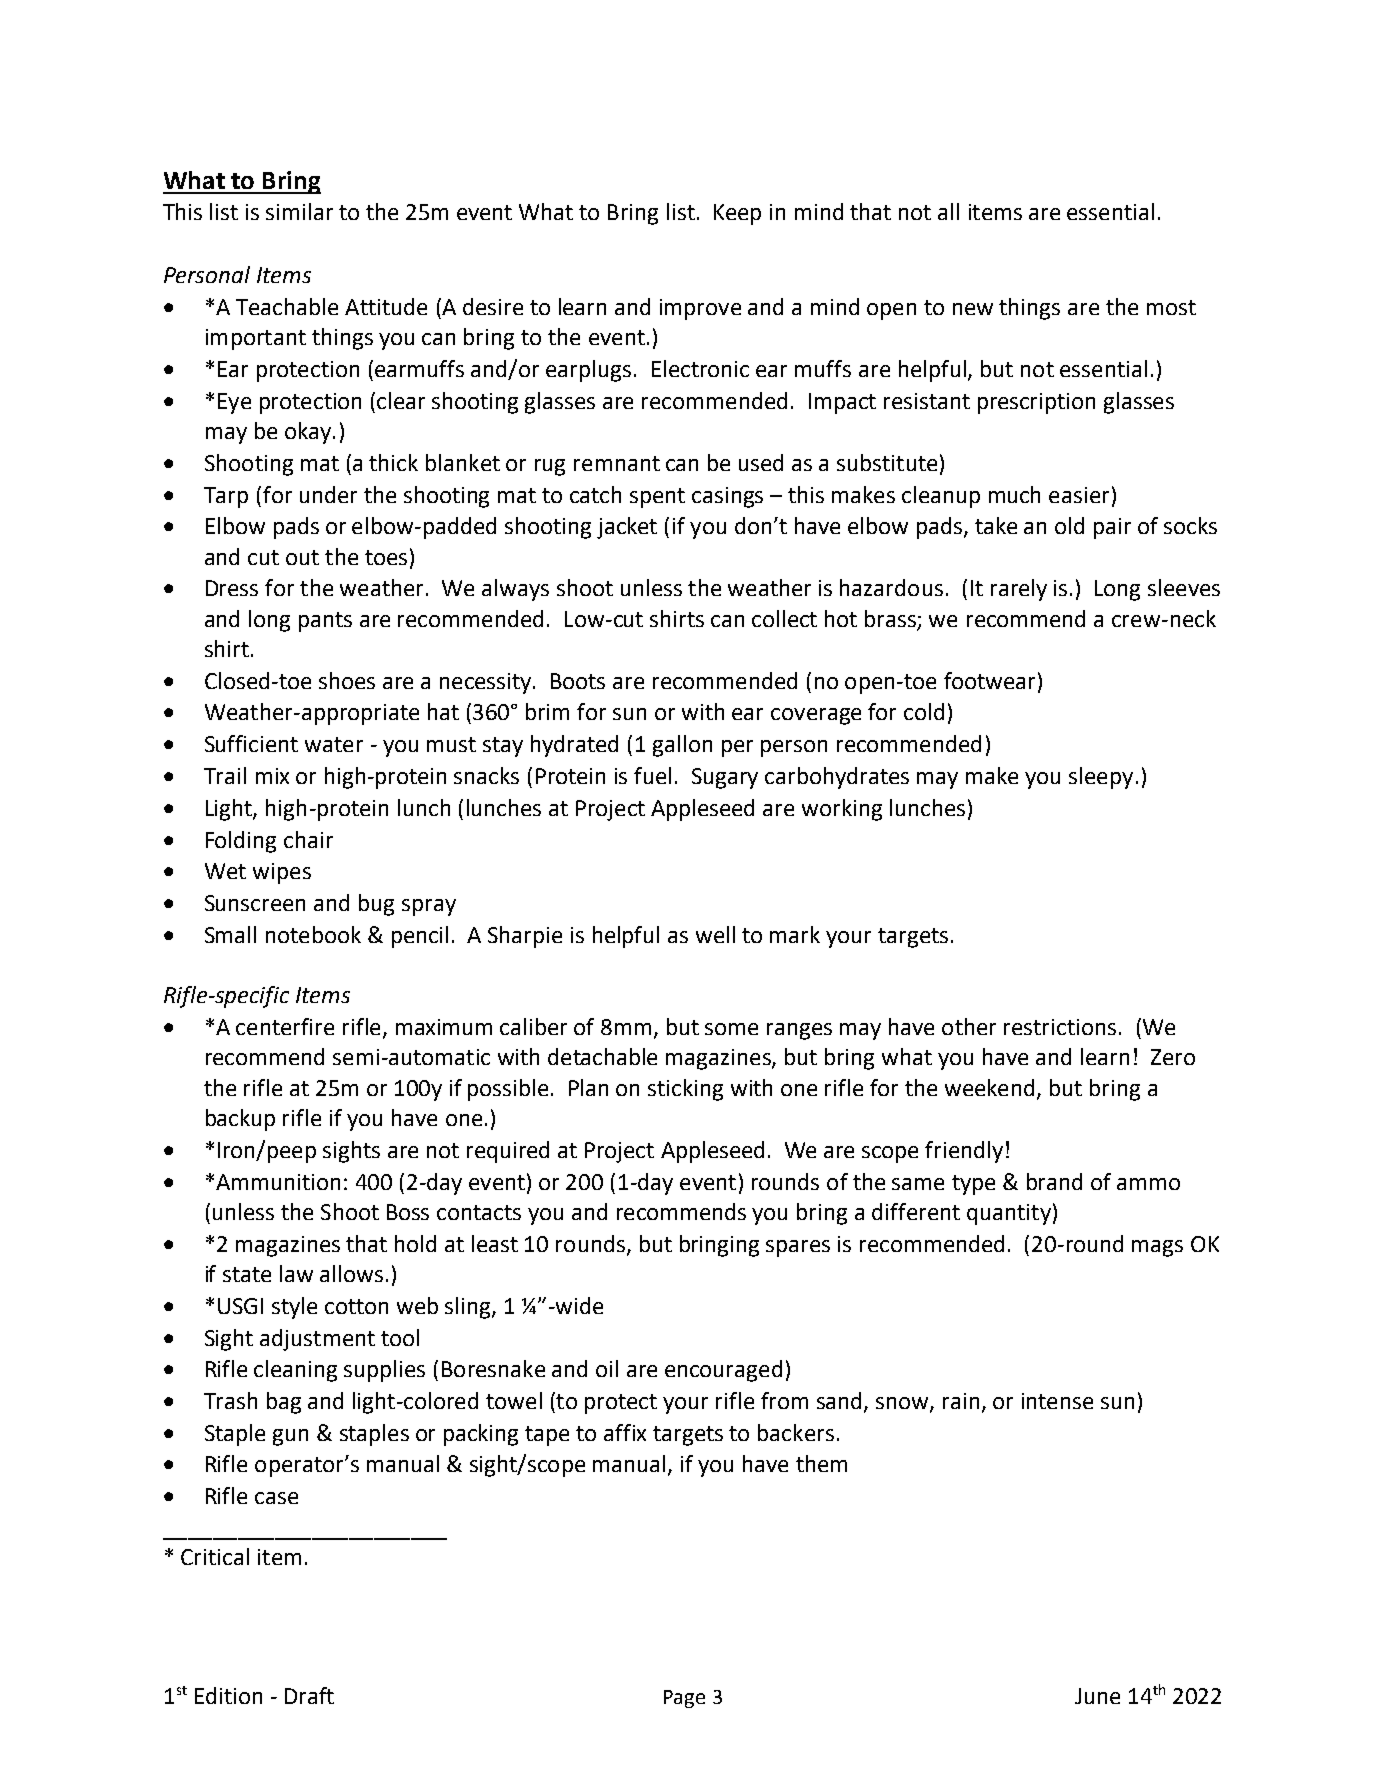  Describe the element at coordinates (727, 497) in the screenshot. I see `casings` at that location.
